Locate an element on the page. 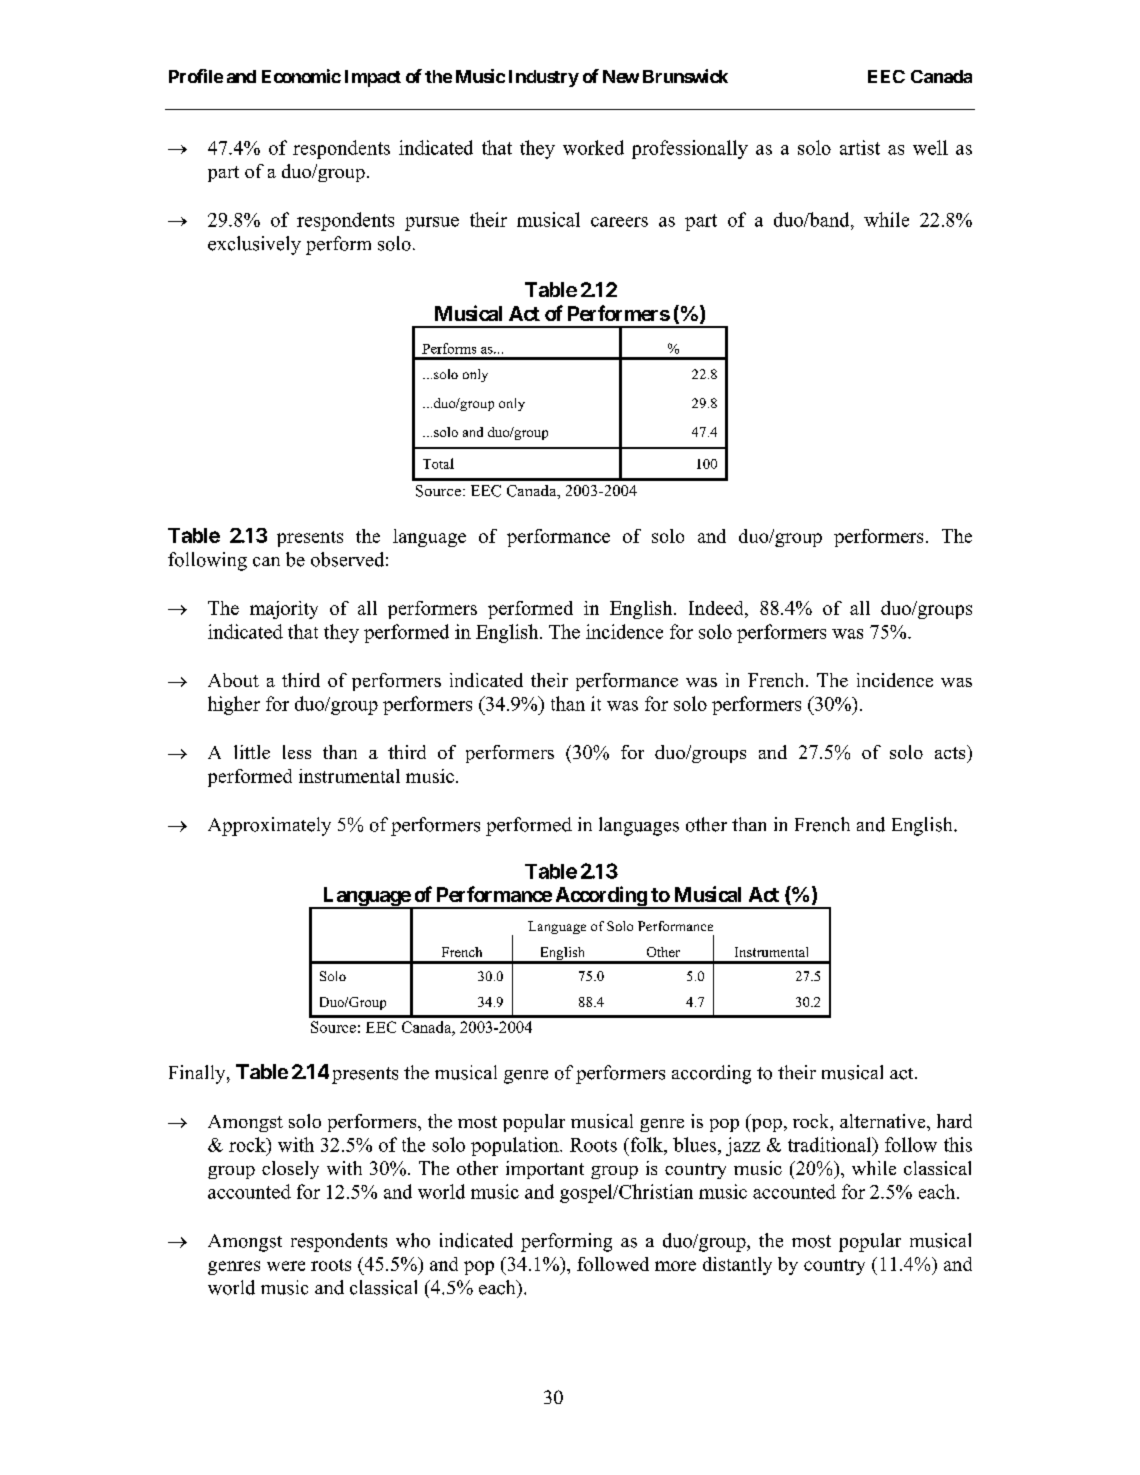 This document has height=1475, width=1140. were is located at coordinates (286, 1266).
